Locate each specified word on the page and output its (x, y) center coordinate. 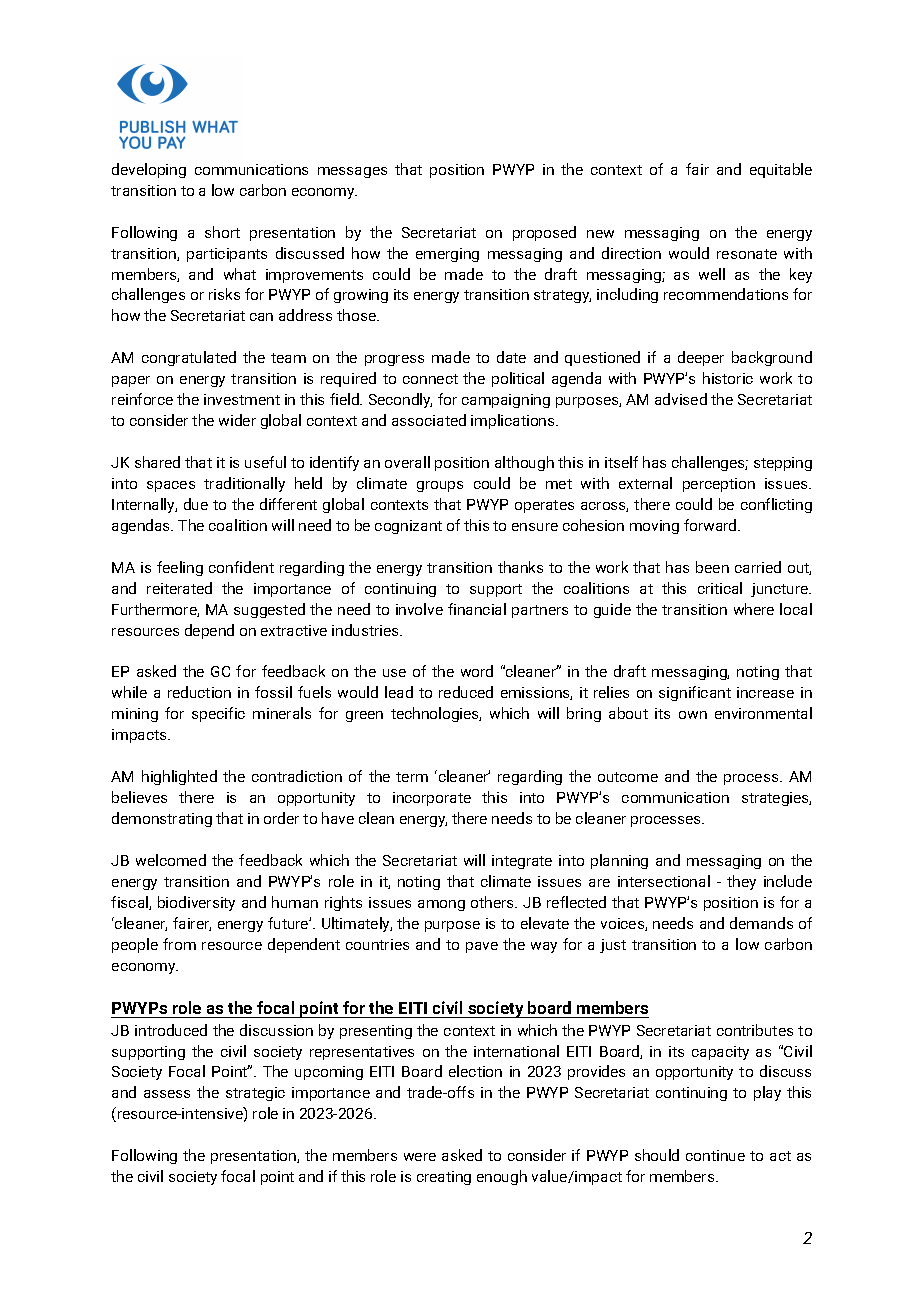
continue (715, 1155)
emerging (447, 255)
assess (167, 1094)
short (222, 232)
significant (695, 693)
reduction (199, 692)
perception (719, 485)
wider (237, 420)
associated (429, 420)
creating (444, 1178)
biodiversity (196, 903)
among (441, 905)
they (741, 882)
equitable (781, 170)
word (477, 671)
